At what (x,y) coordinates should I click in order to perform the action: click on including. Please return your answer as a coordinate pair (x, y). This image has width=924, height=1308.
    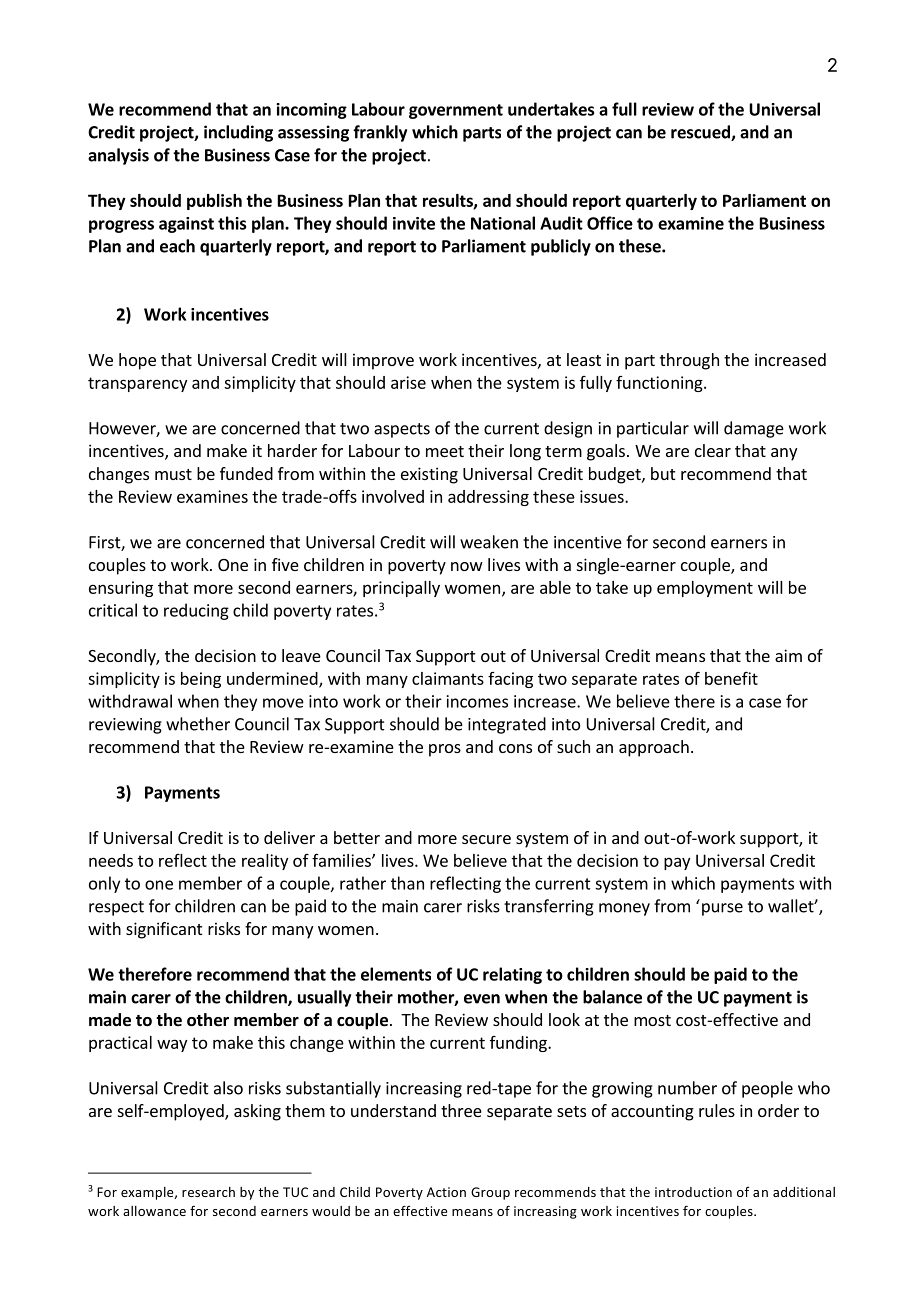
    Looking at the image, I should click on (238, 133).
